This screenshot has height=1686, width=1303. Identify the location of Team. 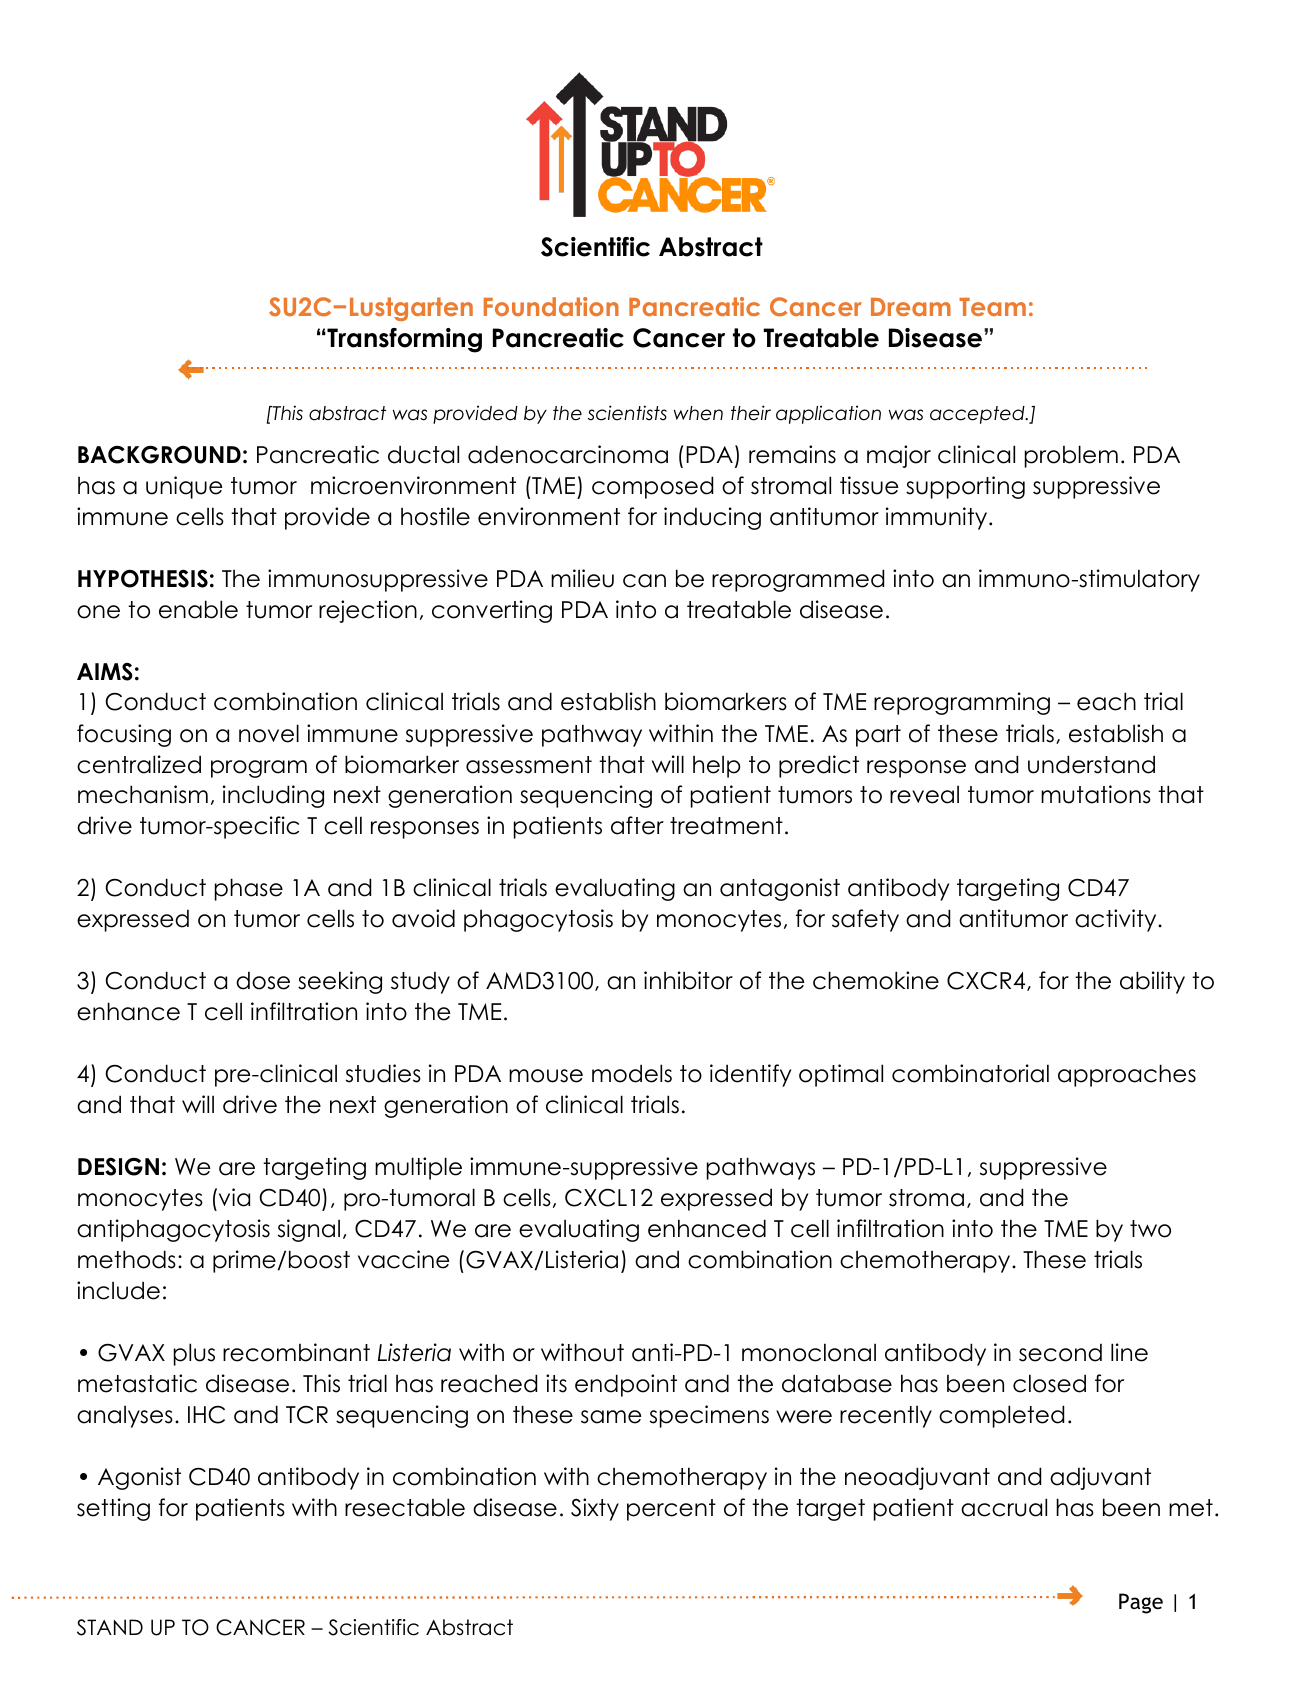
(992, 307).
